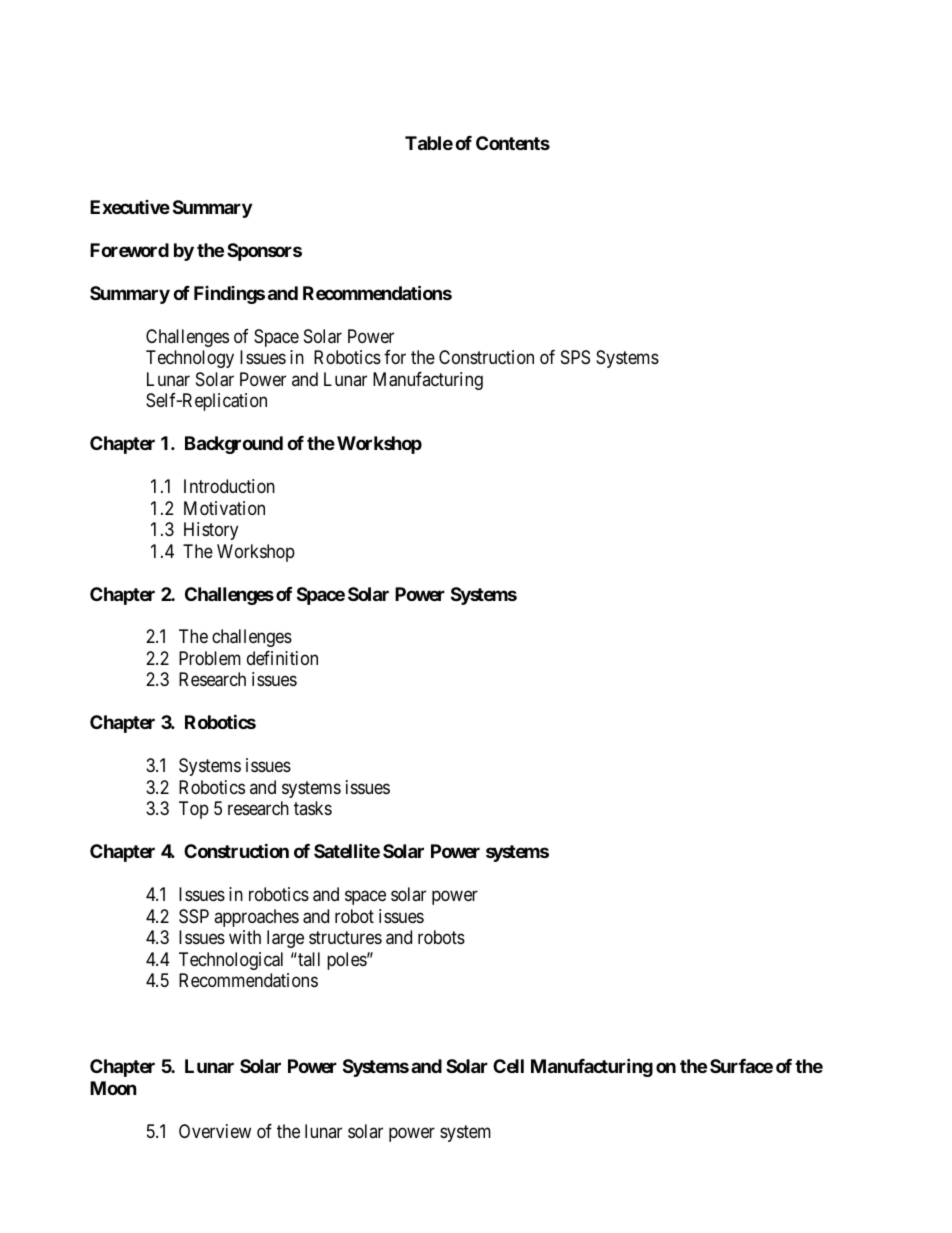 This screenshot has height=1233, width=952. What do you see at coordinates (313, 808) in the screenshot?
I see `tasks` at bounding box center [313, 808].
